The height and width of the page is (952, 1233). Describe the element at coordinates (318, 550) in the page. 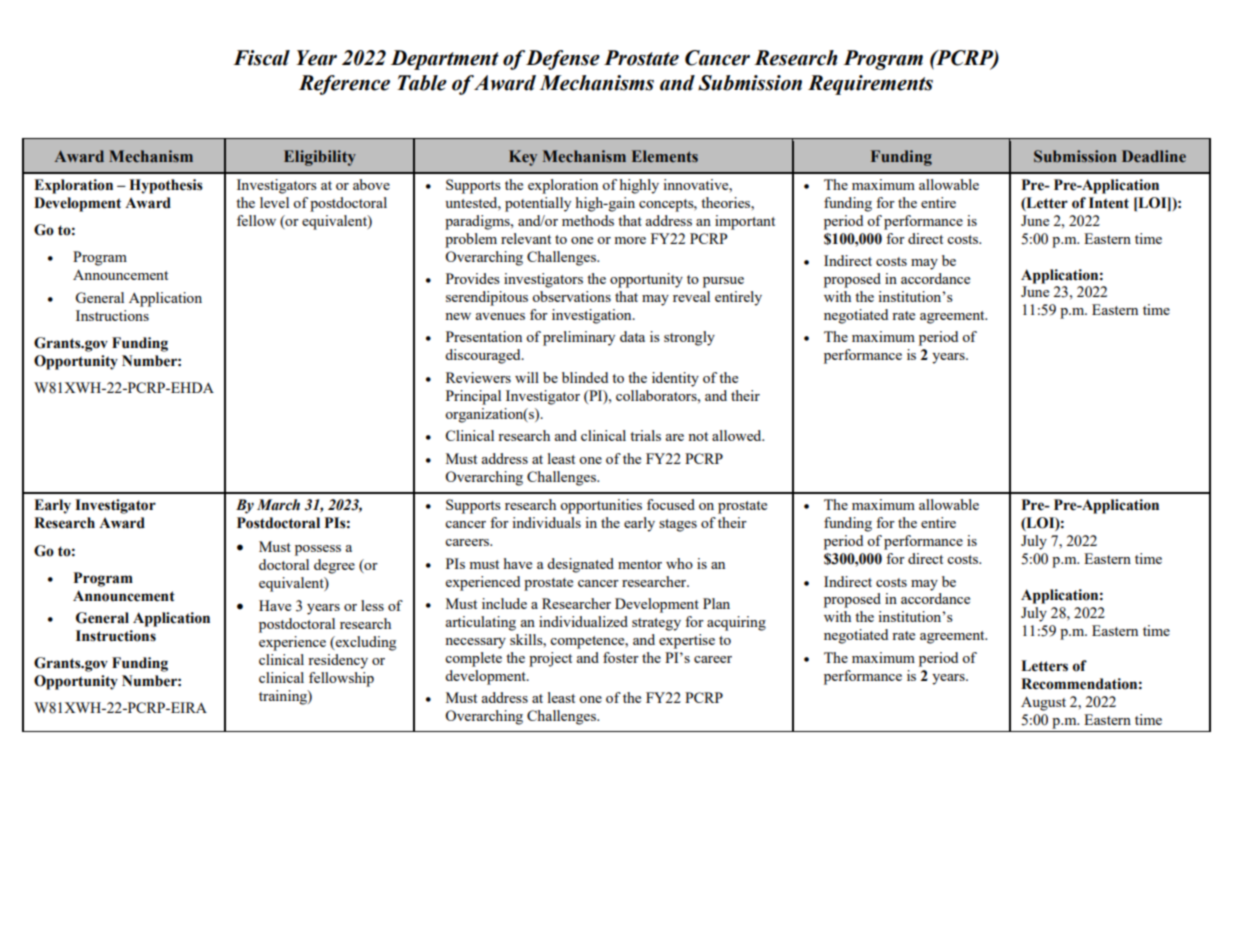

I see `possess` at that location.
